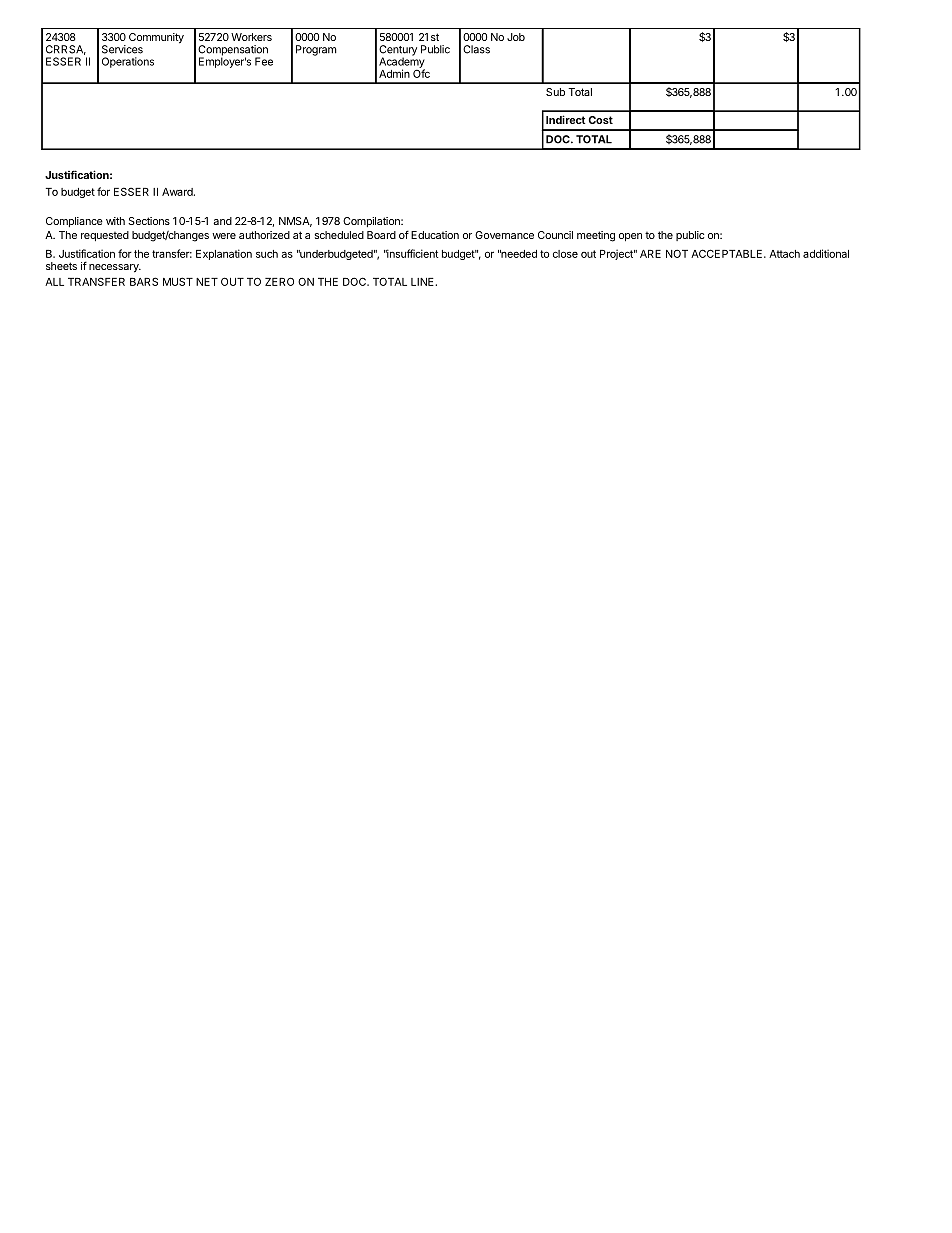  Describe the element at coordinates (144, 281) in the screenshot. I see `BARS` at that location.
